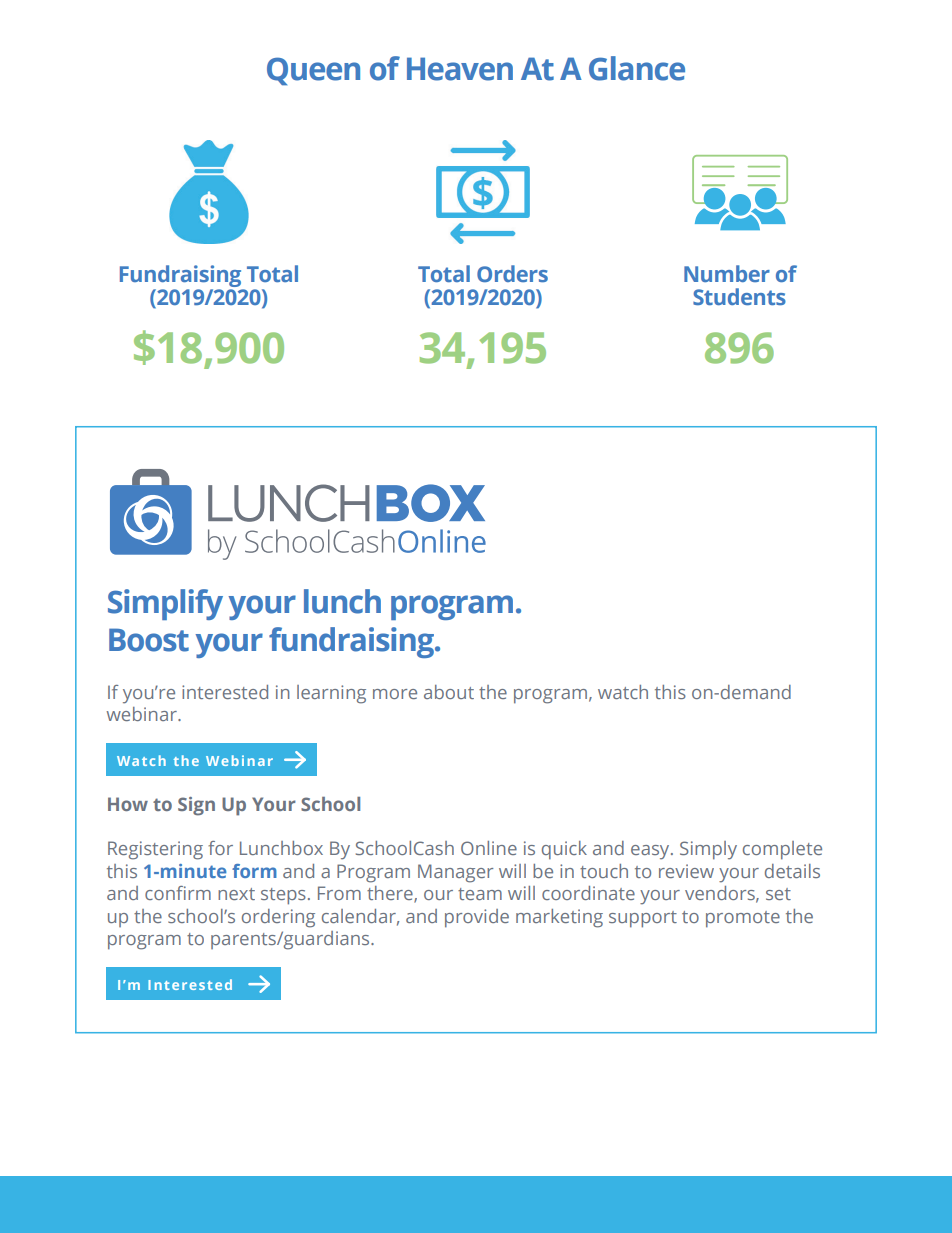  Describe the element at coordinates (512, 273) in the screenshot. I see `Orders` at that location.
